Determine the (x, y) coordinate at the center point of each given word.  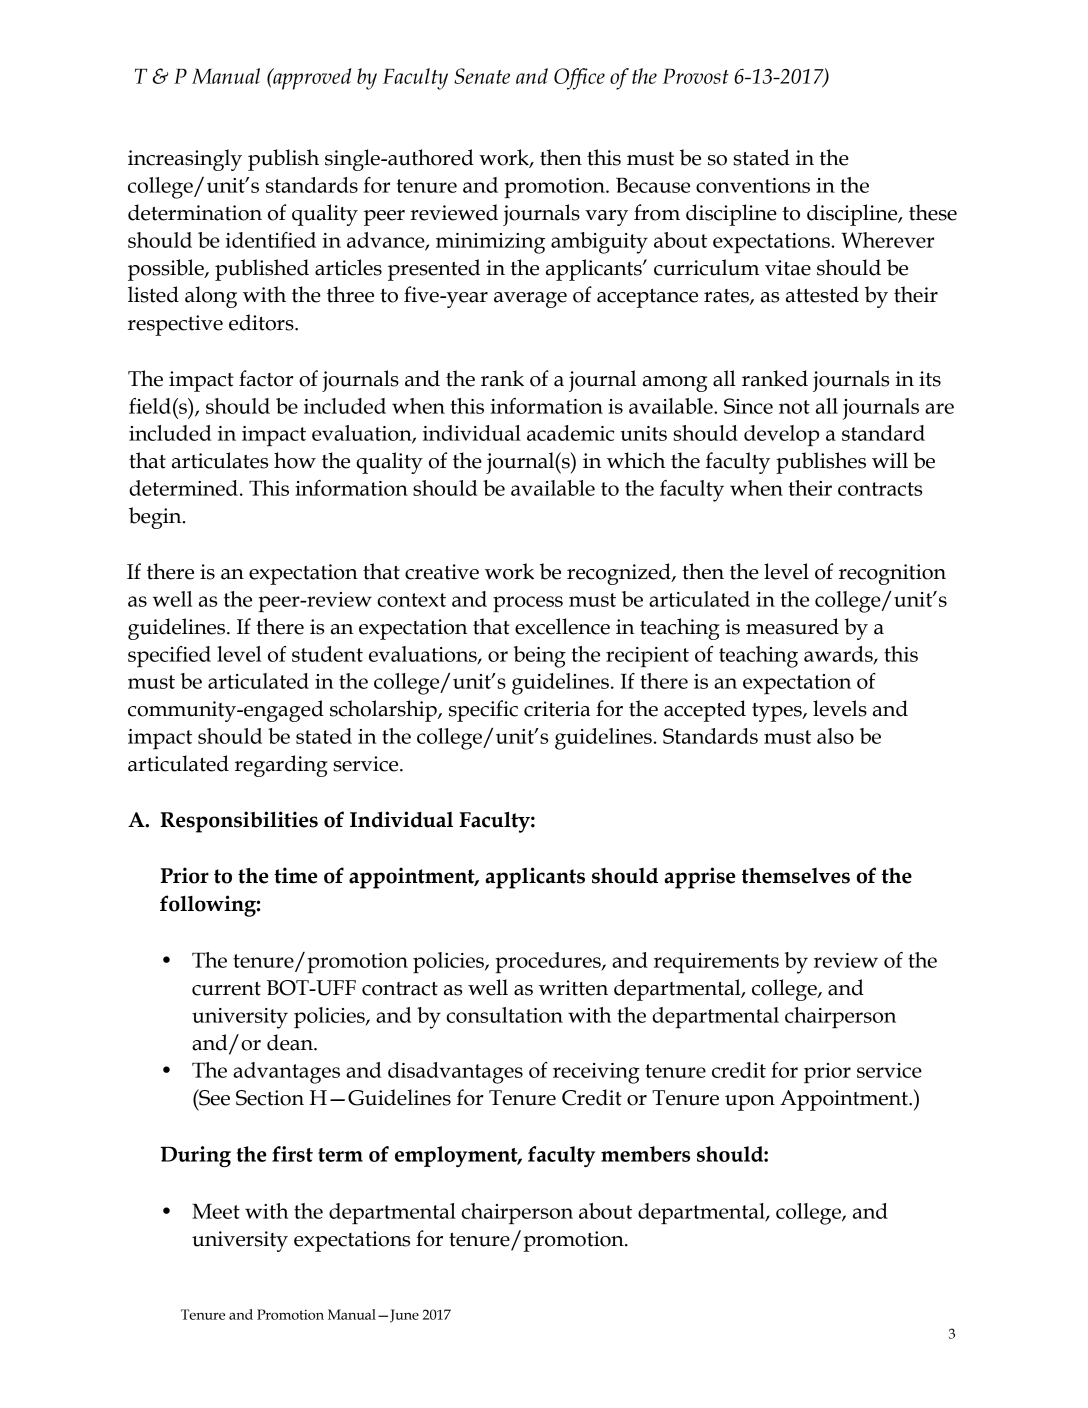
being (540, 657)
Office (579, 79)
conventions (753, 185)
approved (311, 79)
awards (839, 655)
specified (169, 656)
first (292, 1154)
